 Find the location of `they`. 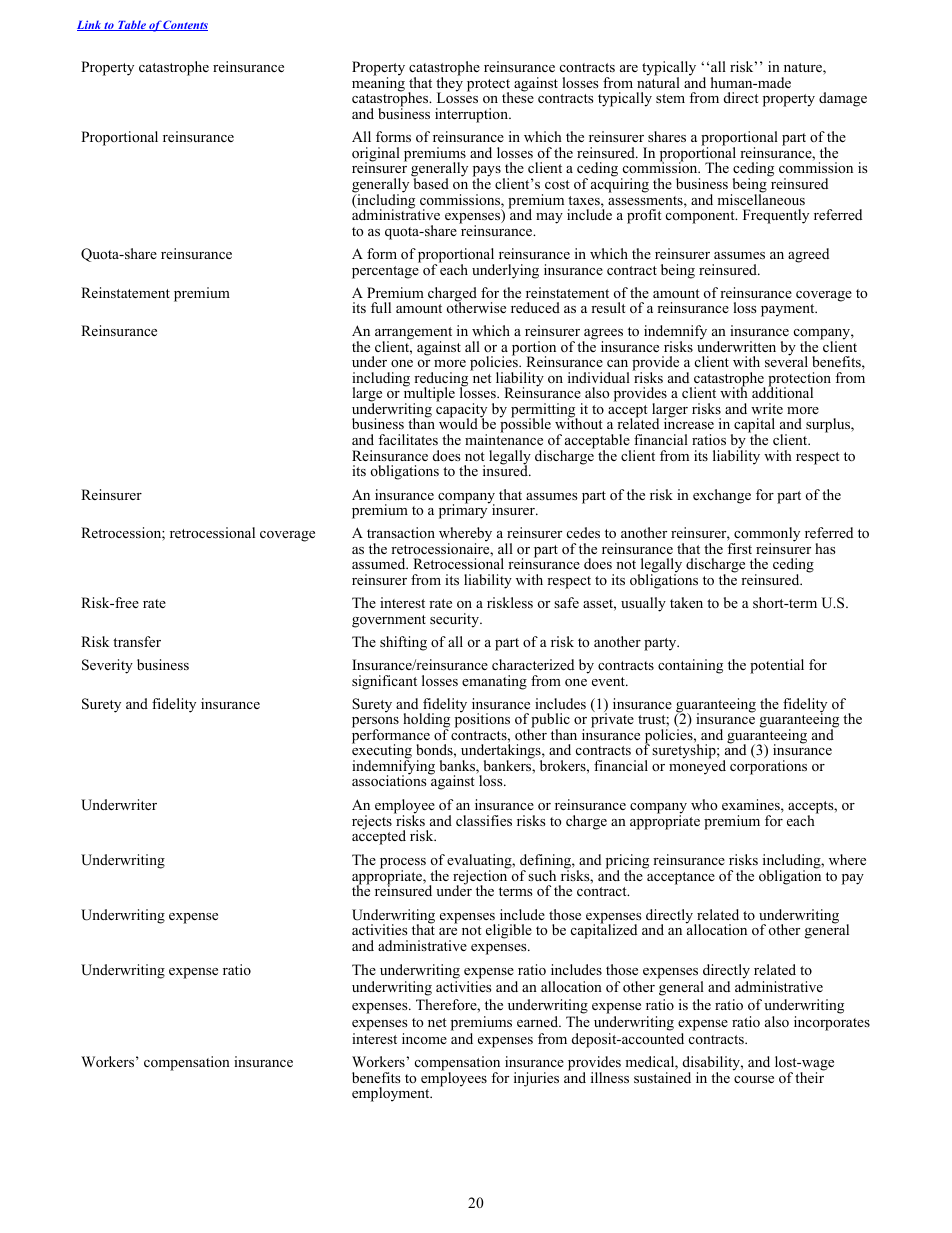

they is located at coordinates (449, 84).
